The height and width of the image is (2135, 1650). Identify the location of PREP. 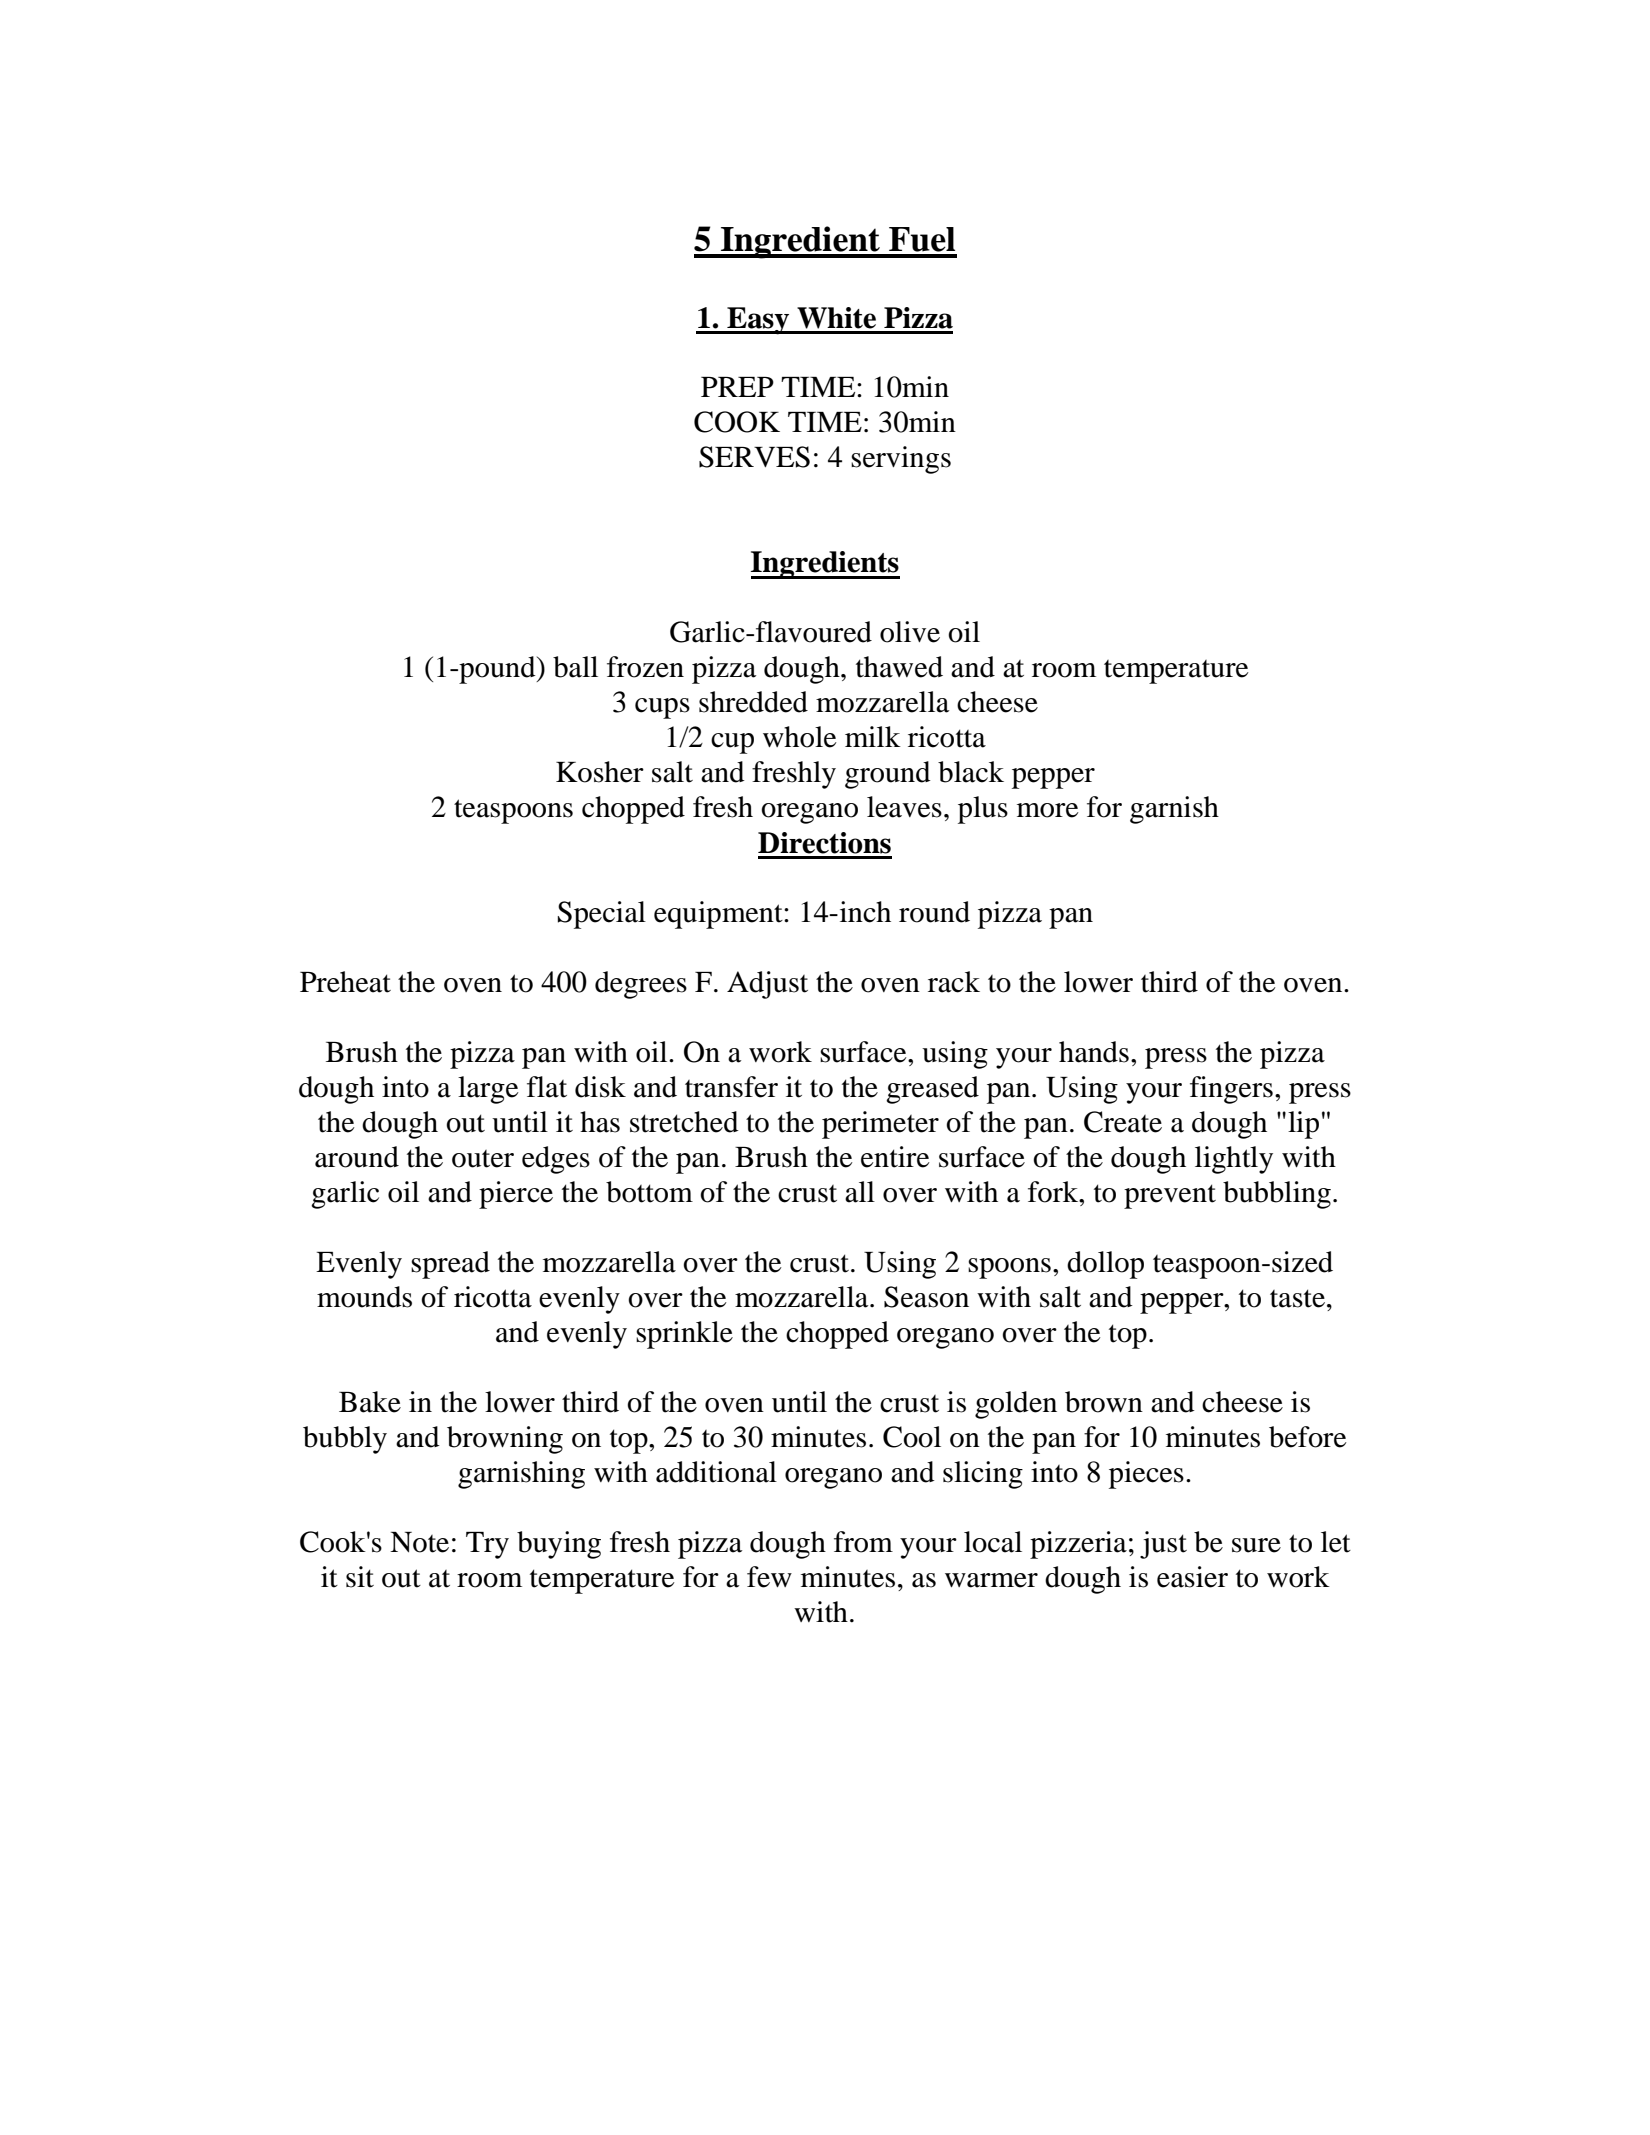
(737, 387).
